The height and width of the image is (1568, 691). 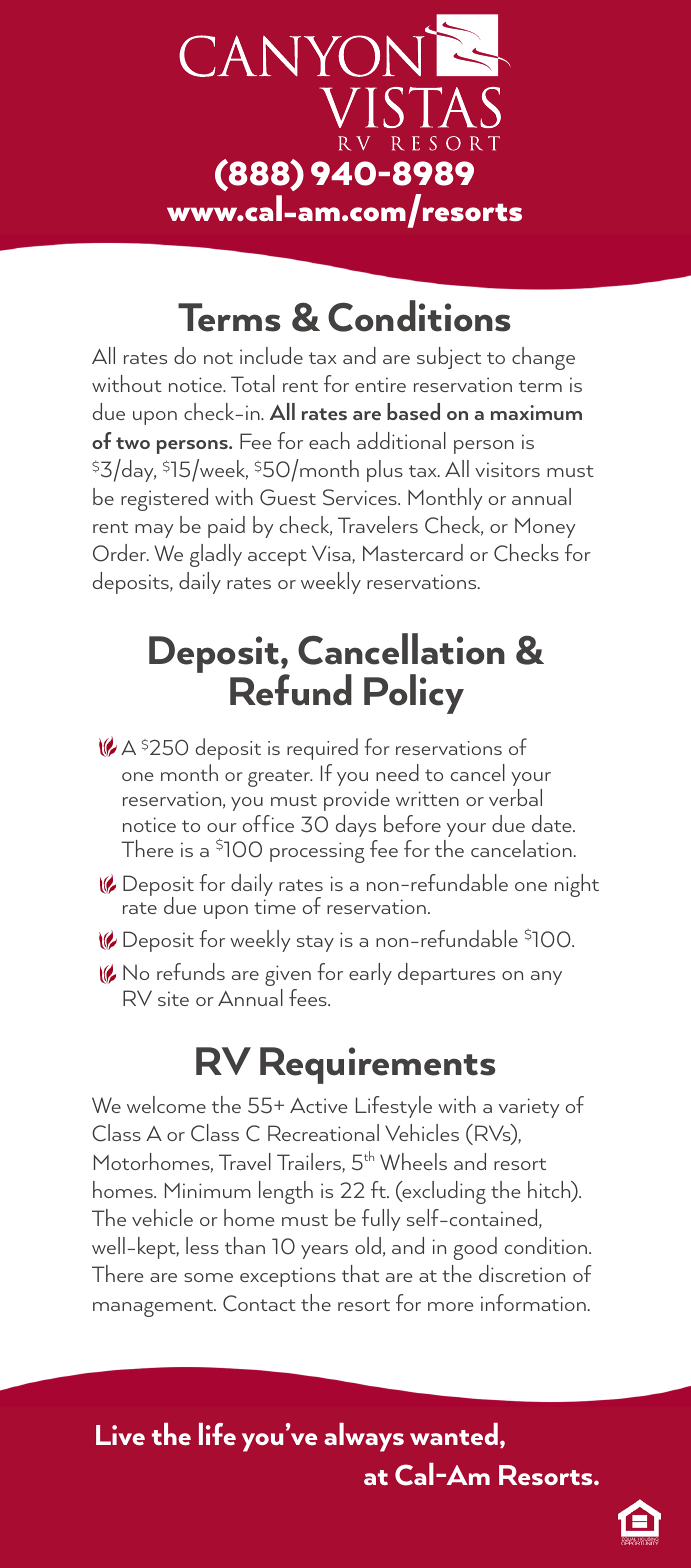 What do you see at coordinates (378, 1065) in the image?
I see `Requirements` at bounding box center [378, 1065].
